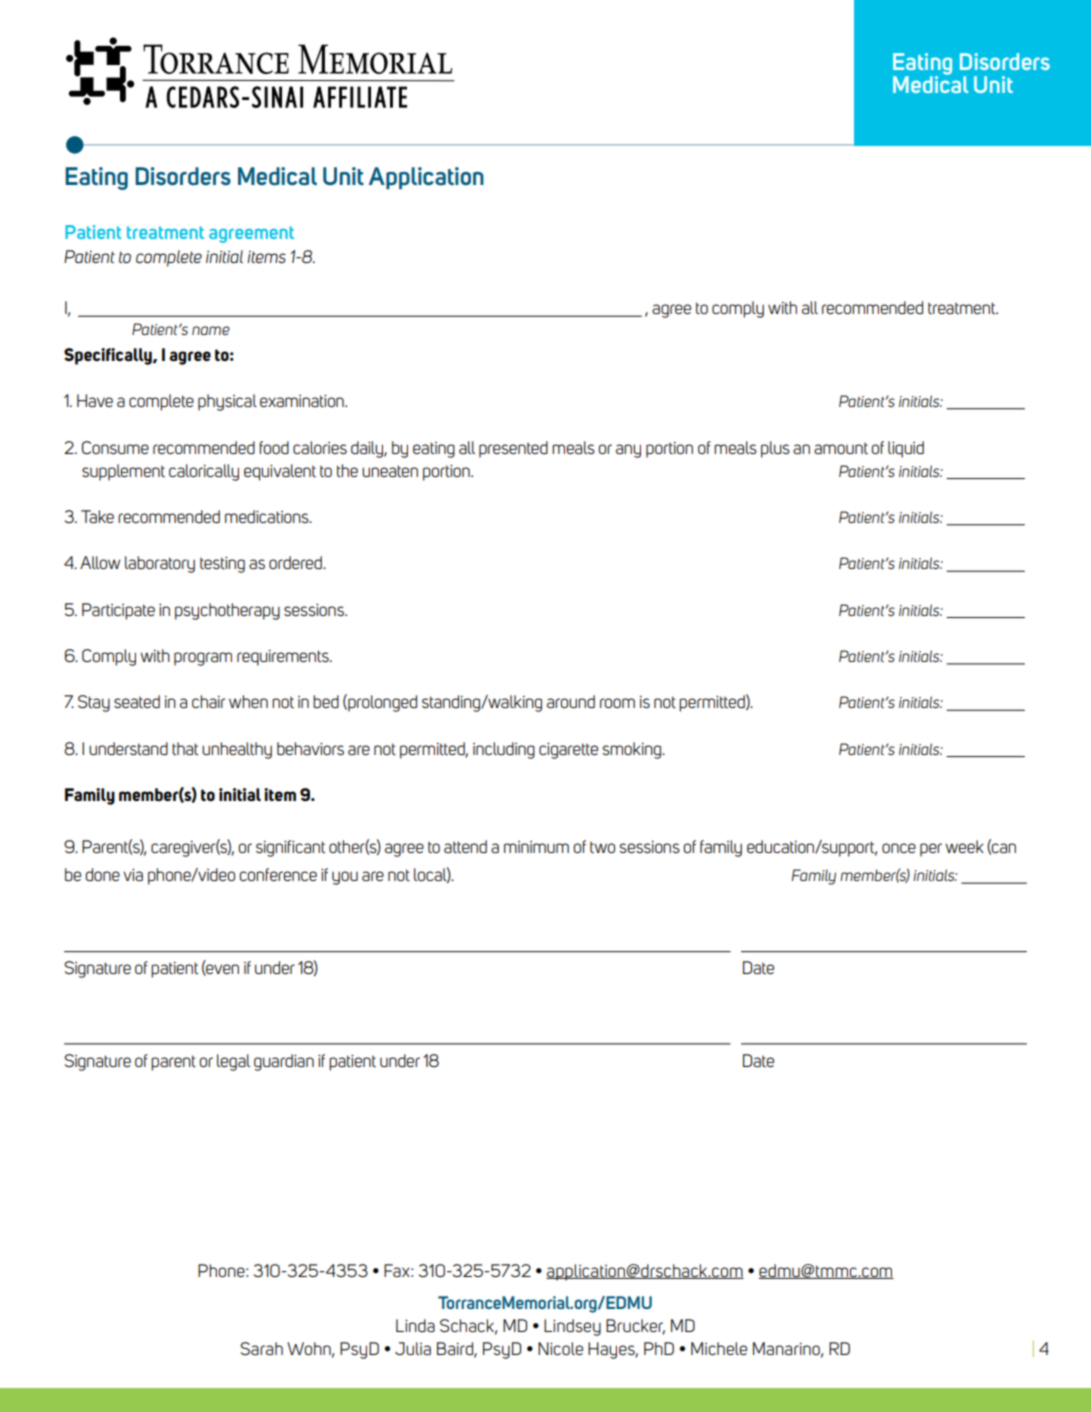  Describe the element at coordinates (211, 330) in the screenshot. I see `name` at that location.
